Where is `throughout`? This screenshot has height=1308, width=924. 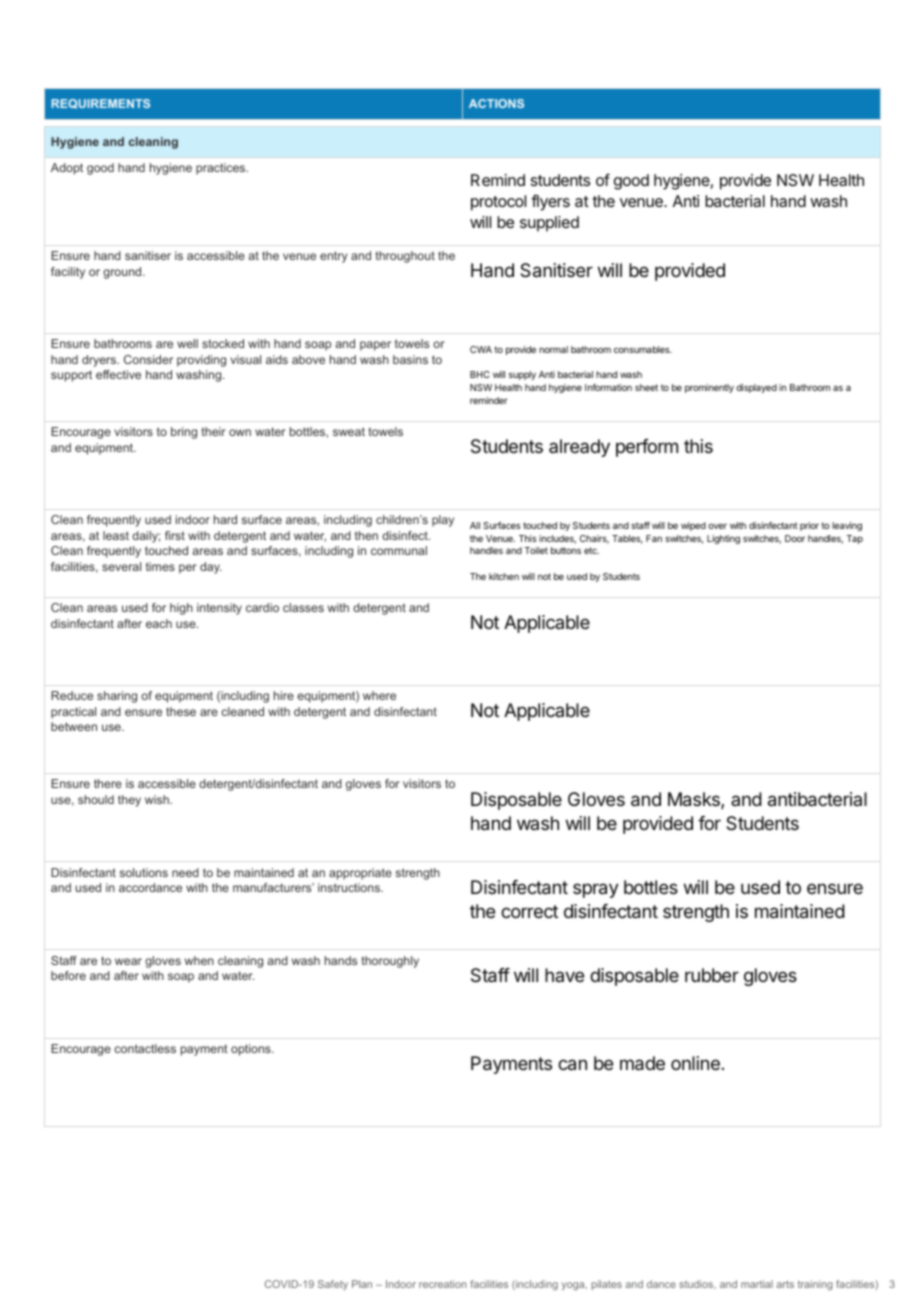
throughout is located at coordinates (405, 257).
